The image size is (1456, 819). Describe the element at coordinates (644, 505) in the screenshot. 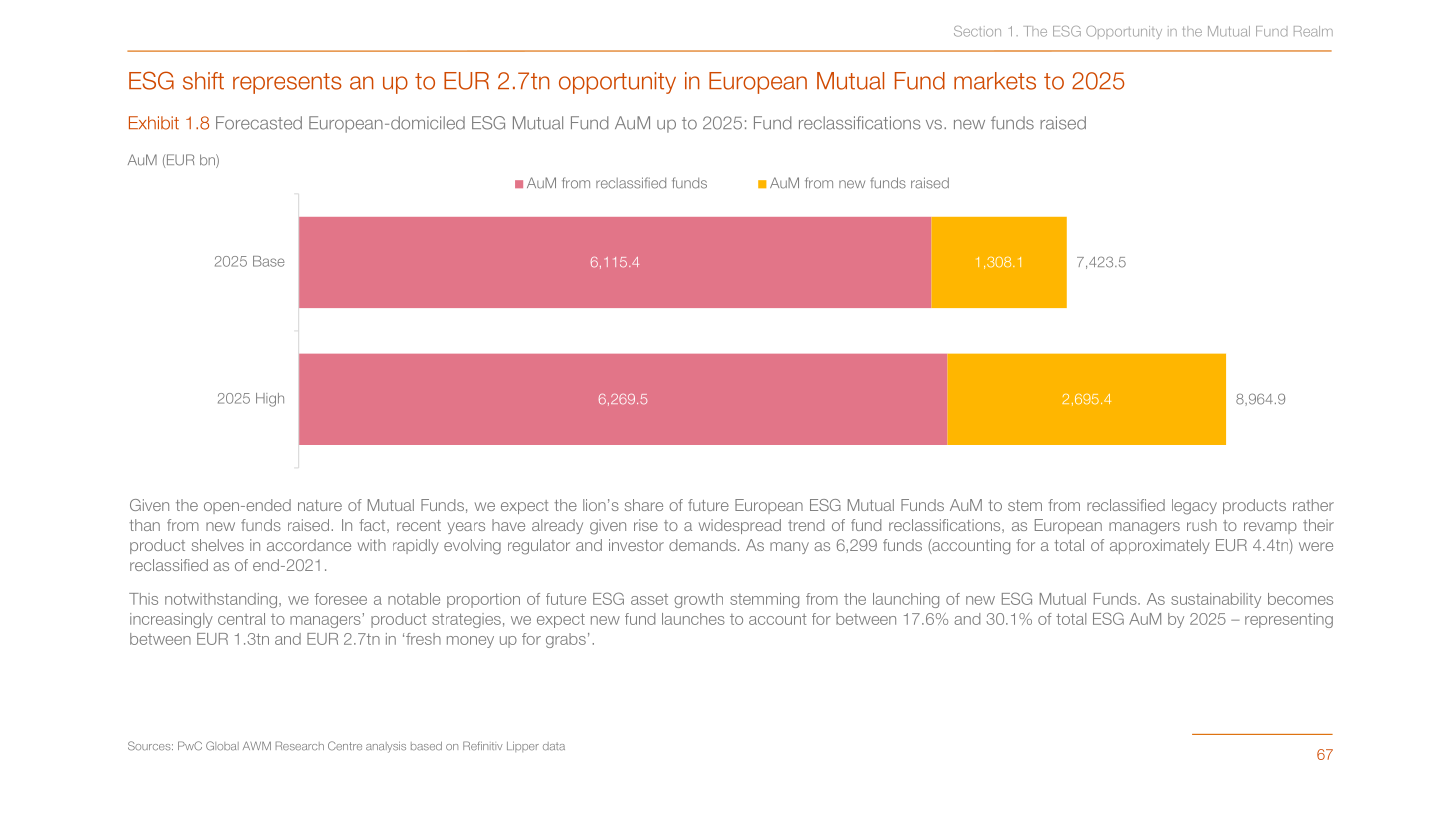

I see `share` at that location.
